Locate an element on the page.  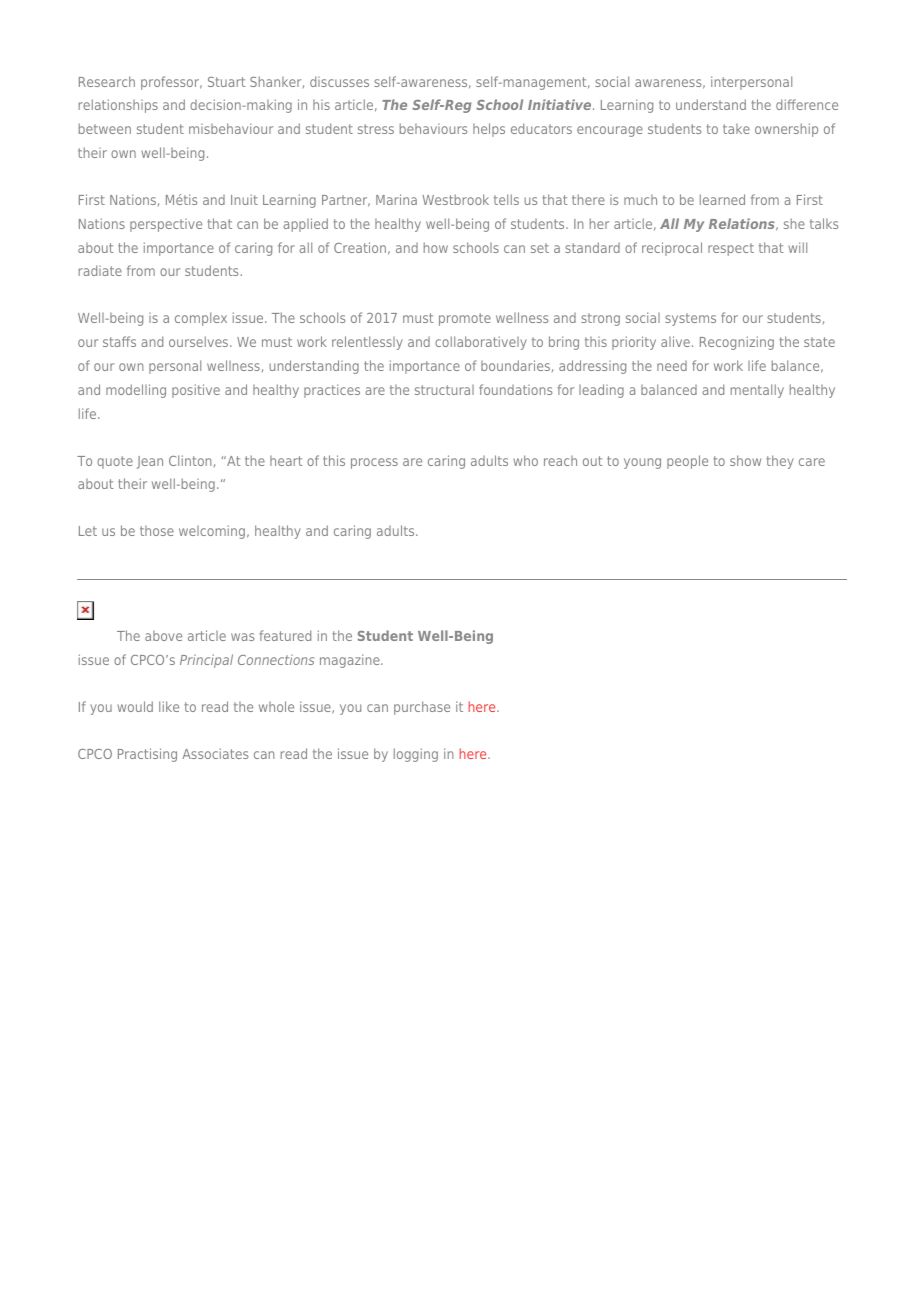
structural is located at coordinates (444, 390).
